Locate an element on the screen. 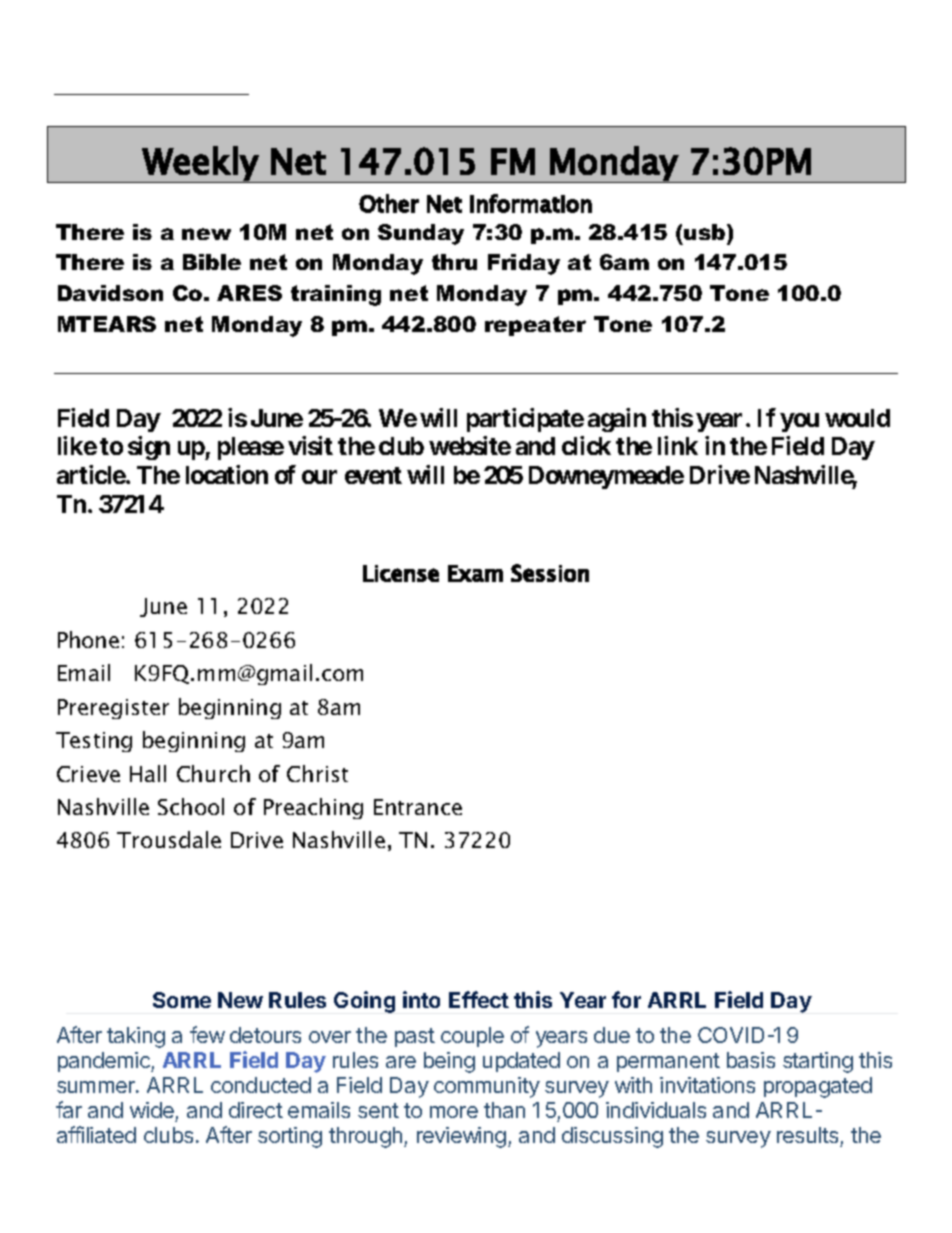 The image size is (952, 1233). wide is located at coordinates (152, 1110).
